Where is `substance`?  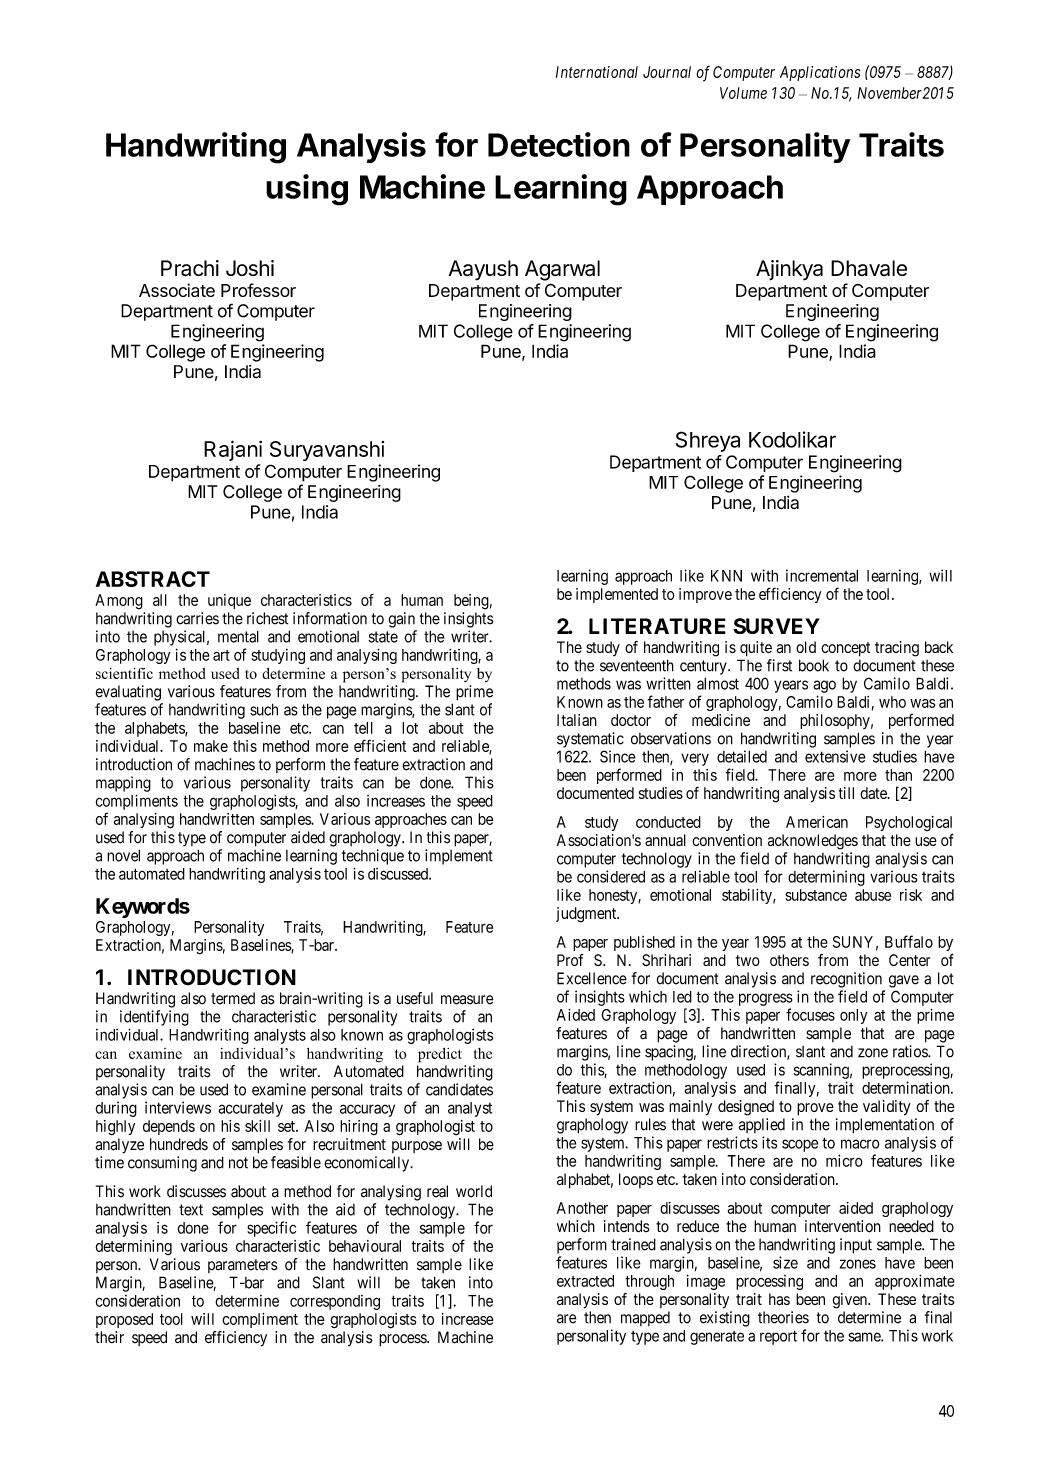
substance is located at coordinates (816, 895).
